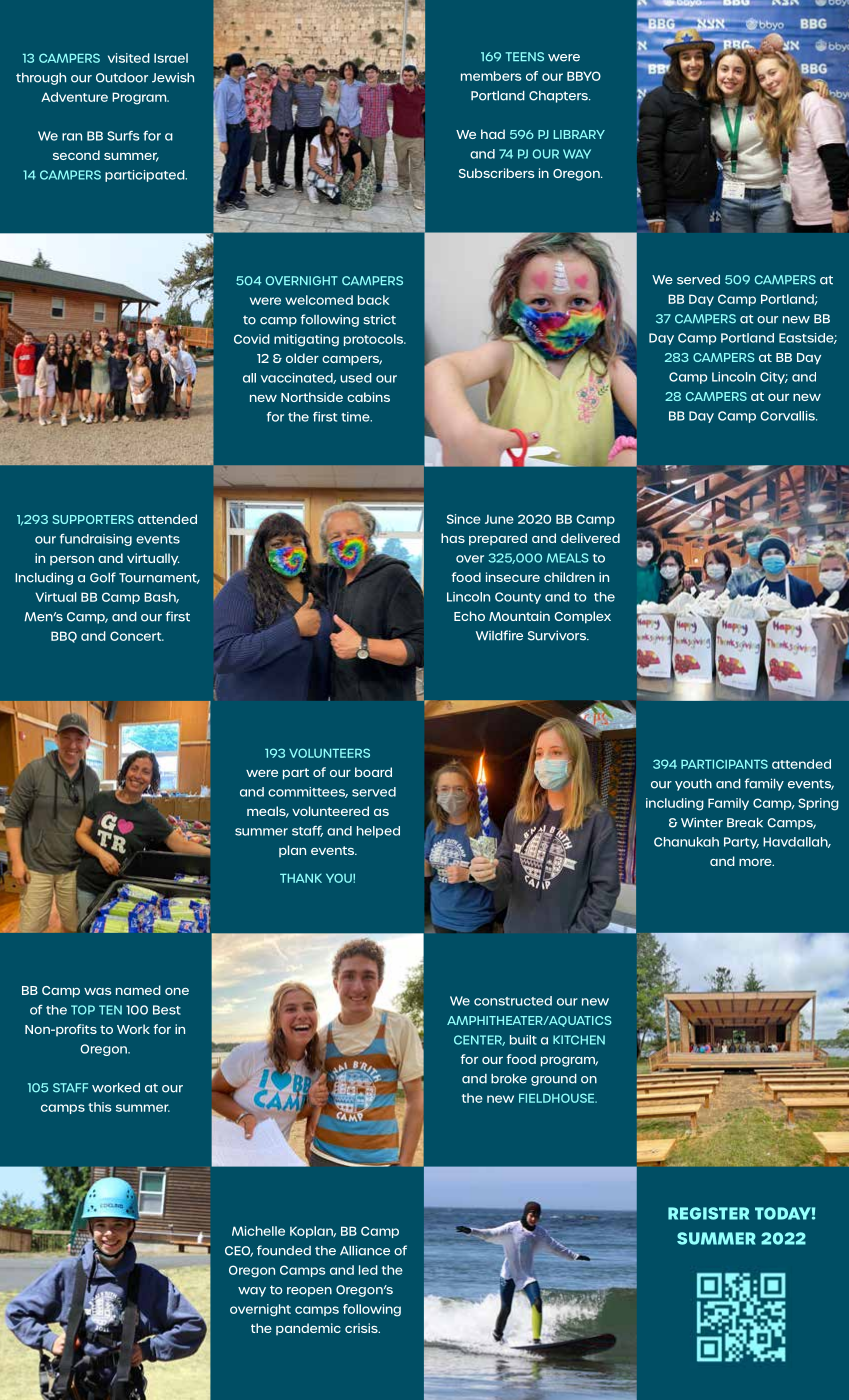 This document has height=1400, width=849. I want to click on Michelle, so click(258, 1231).
